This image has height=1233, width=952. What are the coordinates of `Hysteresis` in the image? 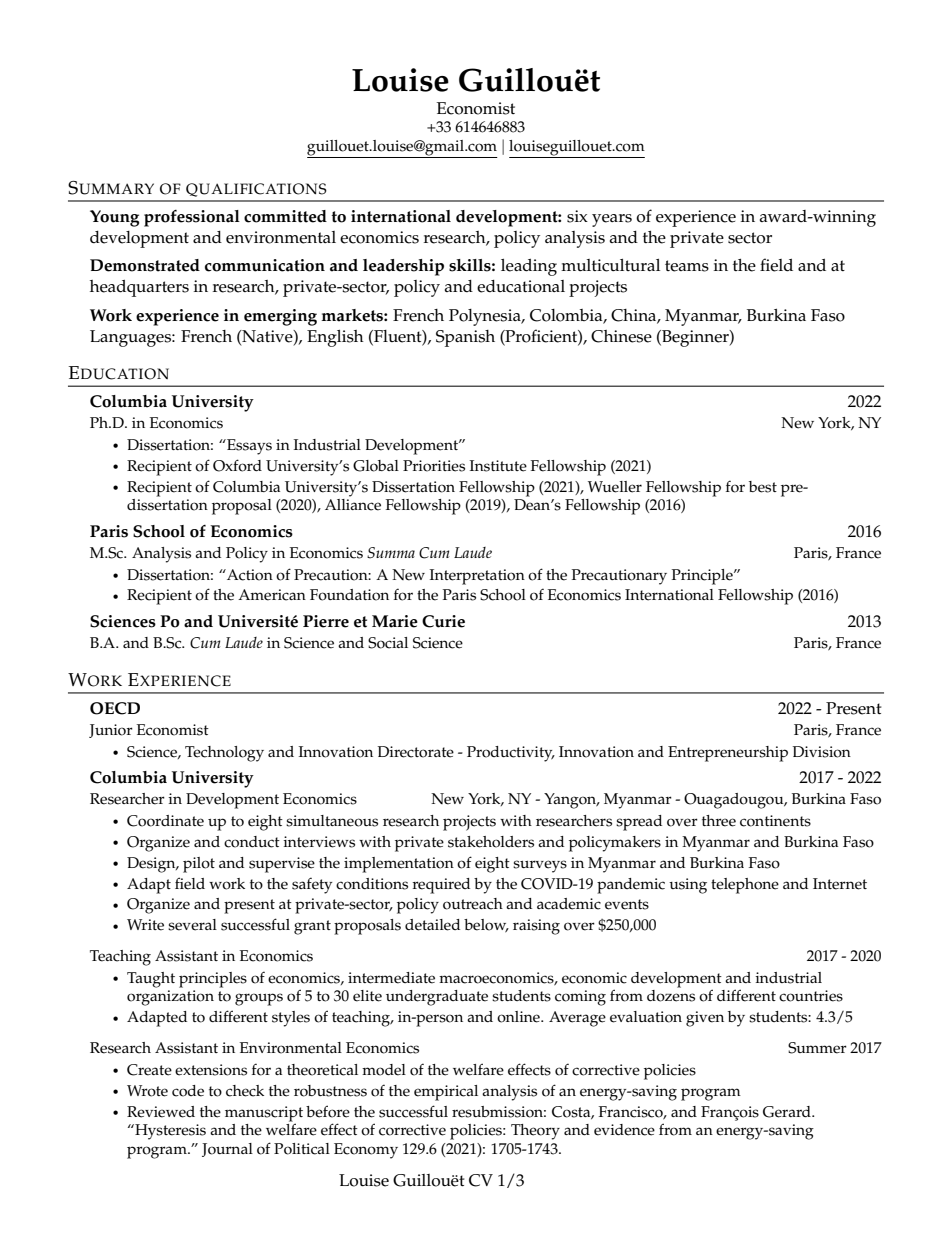 It's located at (169, 1132).
